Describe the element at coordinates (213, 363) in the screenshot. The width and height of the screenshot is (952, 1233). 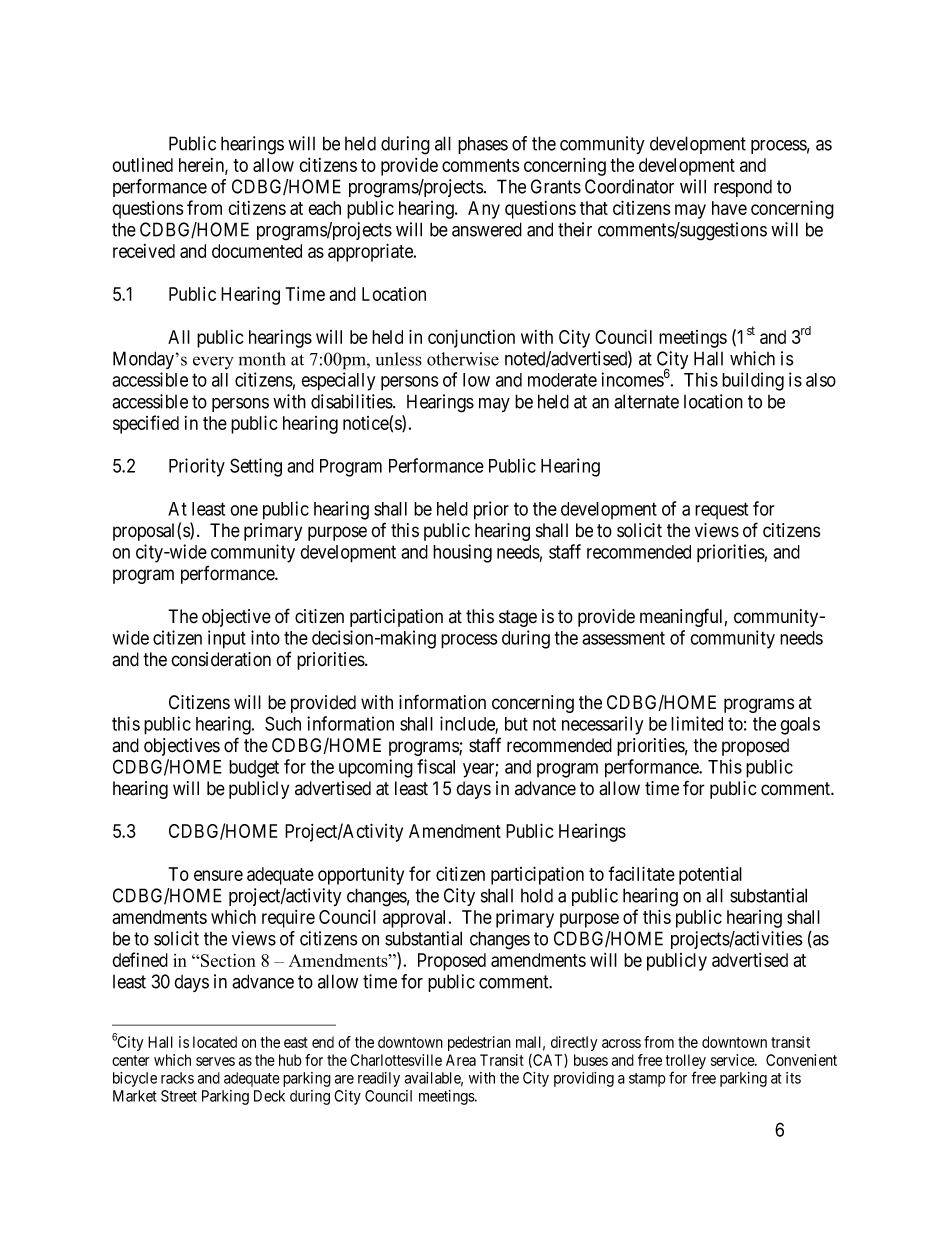
I see `every` at that location.
